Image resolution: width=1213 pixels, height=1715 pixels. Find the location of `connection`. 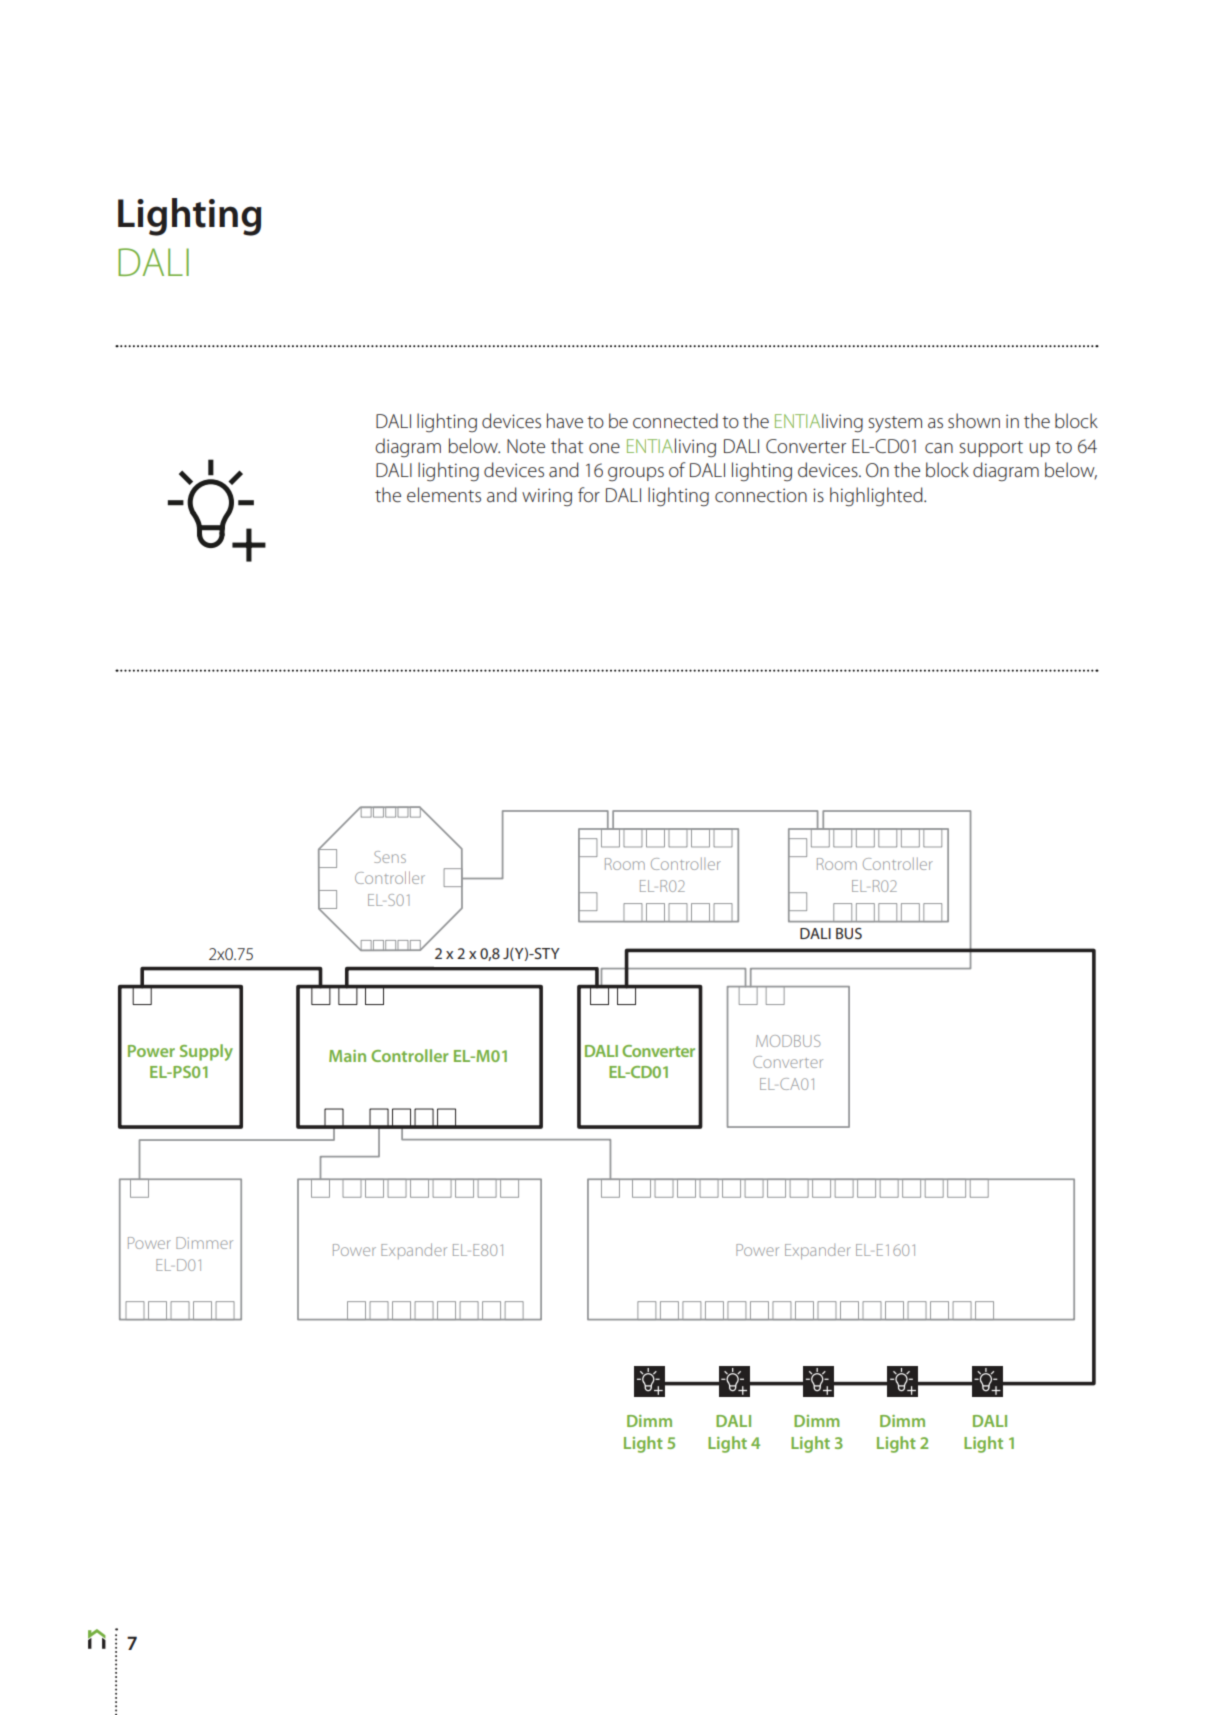

connection is located at coordinates (761, 495).
